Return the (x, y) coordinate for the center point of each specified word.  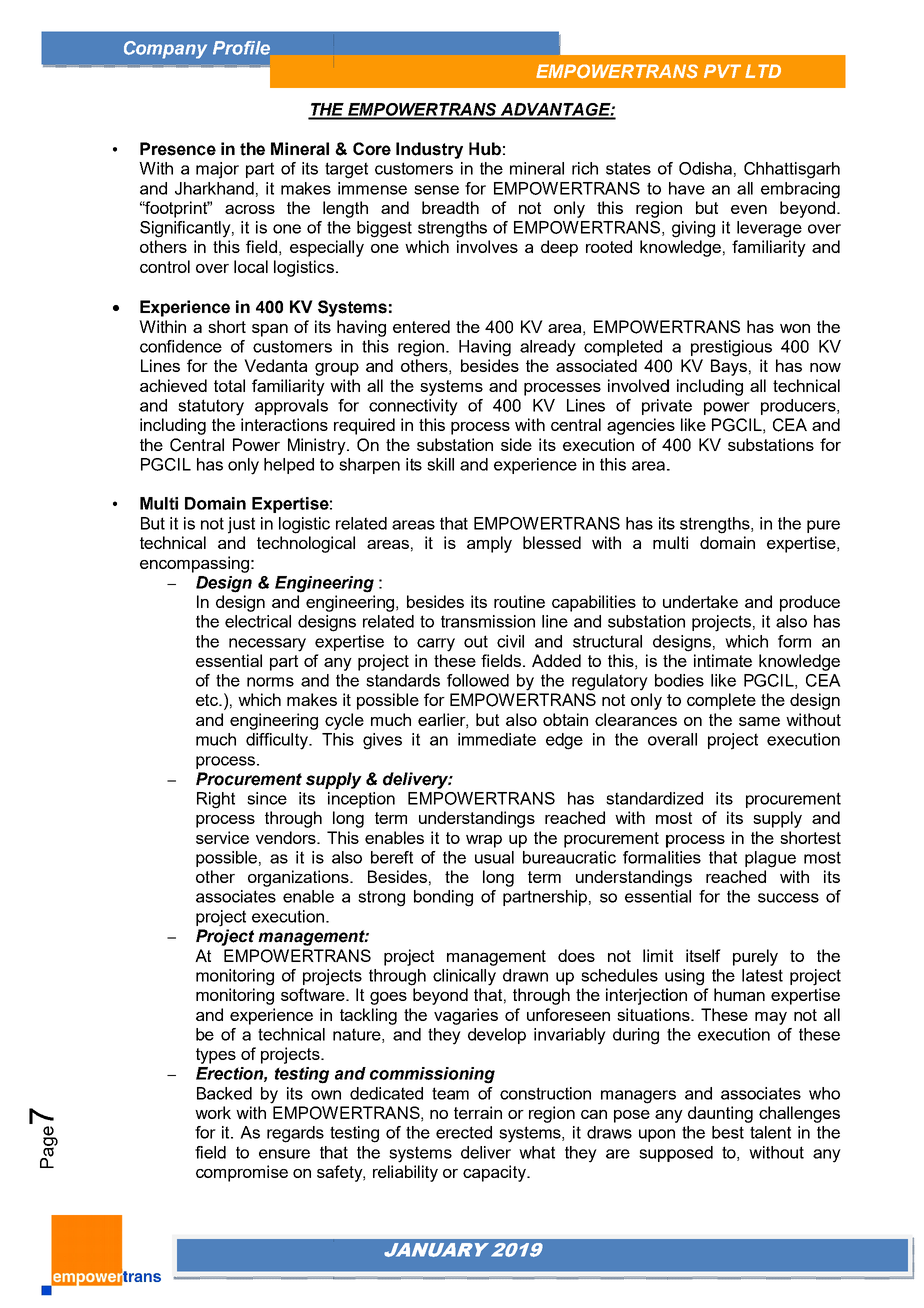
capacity (495, 1173)
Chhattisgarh (792, 170)
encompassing (194, 564)
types (216, 1056)
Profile (241, 48)
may (771, 1018)
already (548, 348)
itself (703, 955)
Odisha (705, 168)
